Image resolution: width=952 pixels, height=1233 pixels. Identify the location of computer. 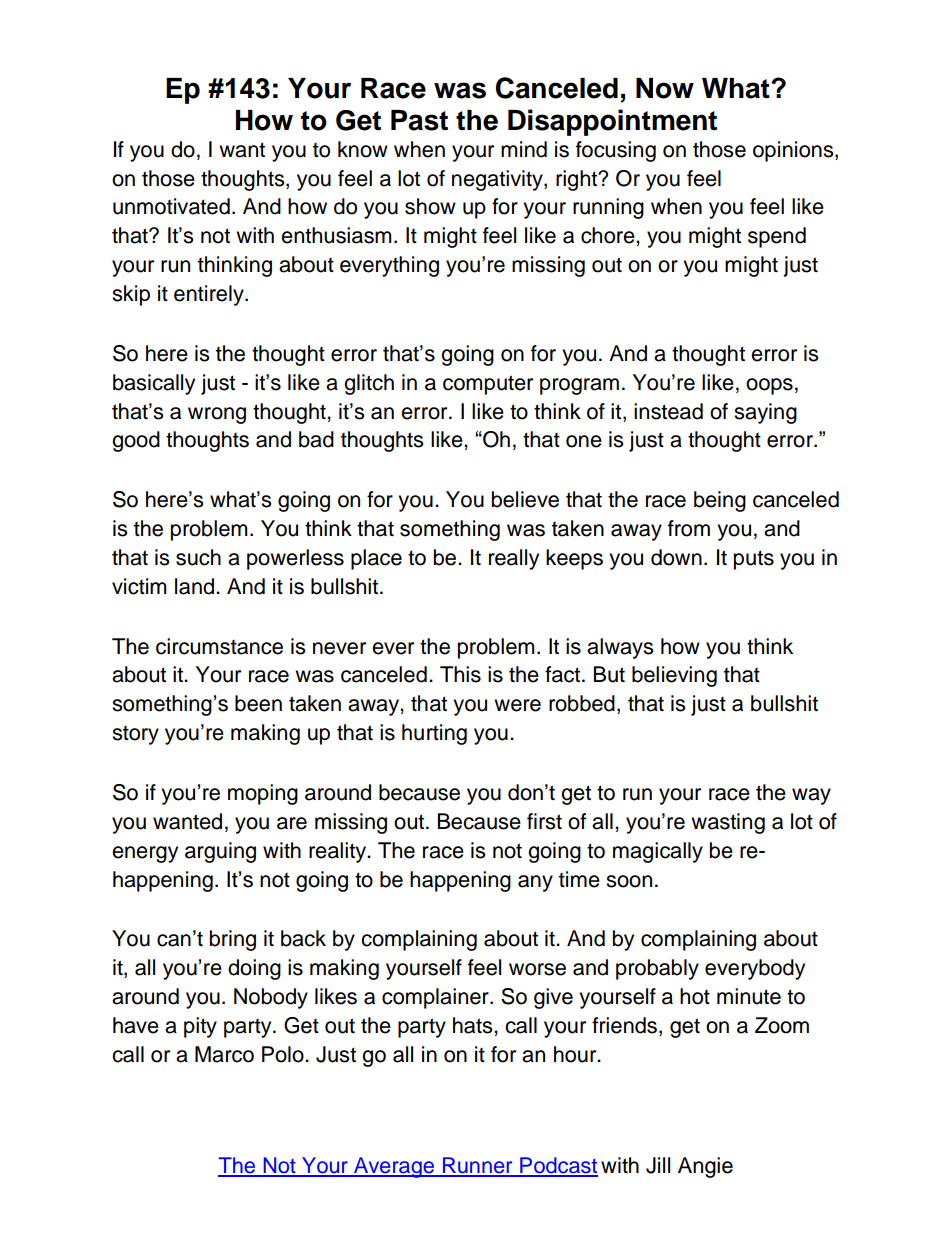
(488, 385).
